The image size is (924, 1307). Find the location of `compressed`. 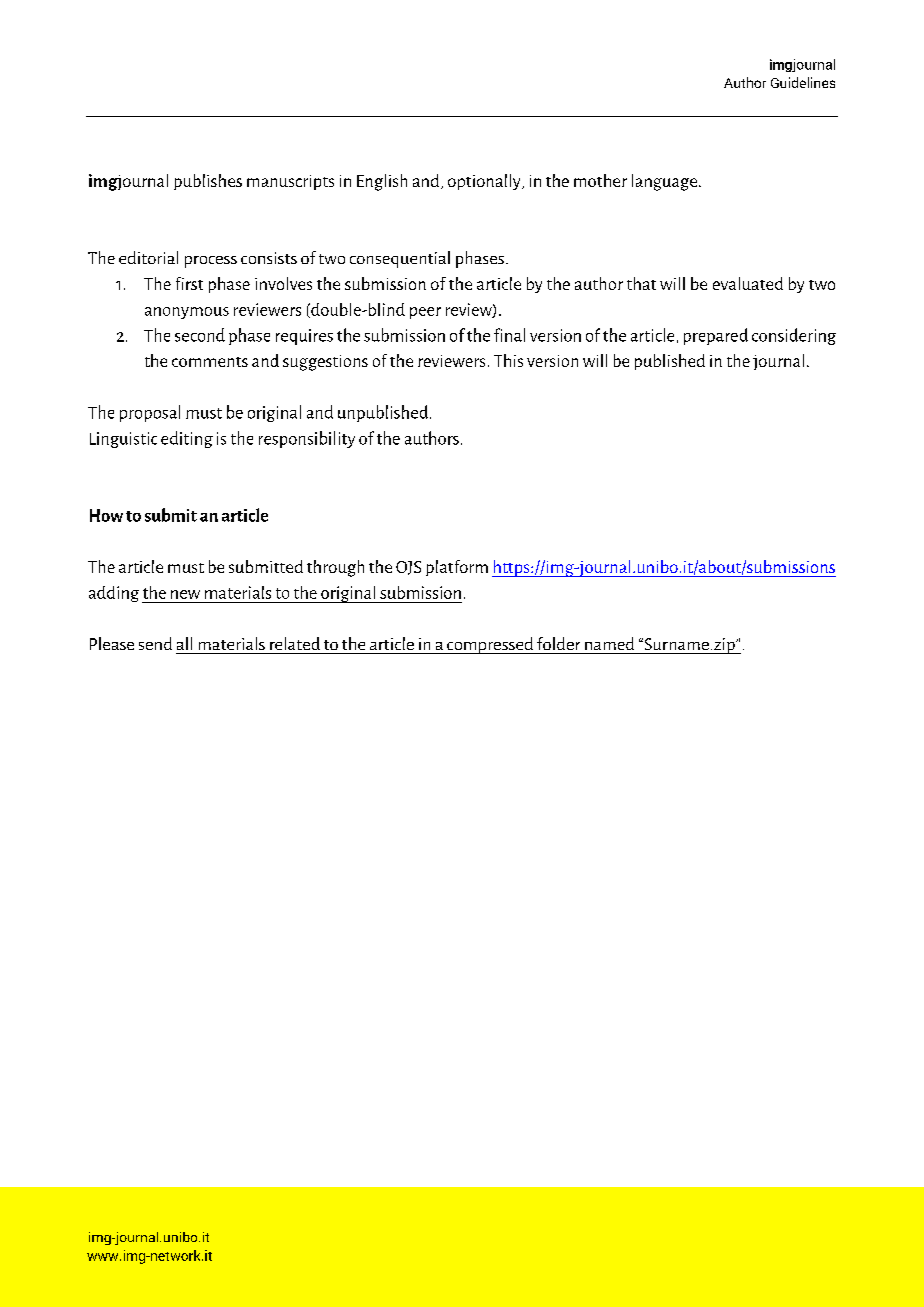

compressed is located at coordinates (490, 645).
